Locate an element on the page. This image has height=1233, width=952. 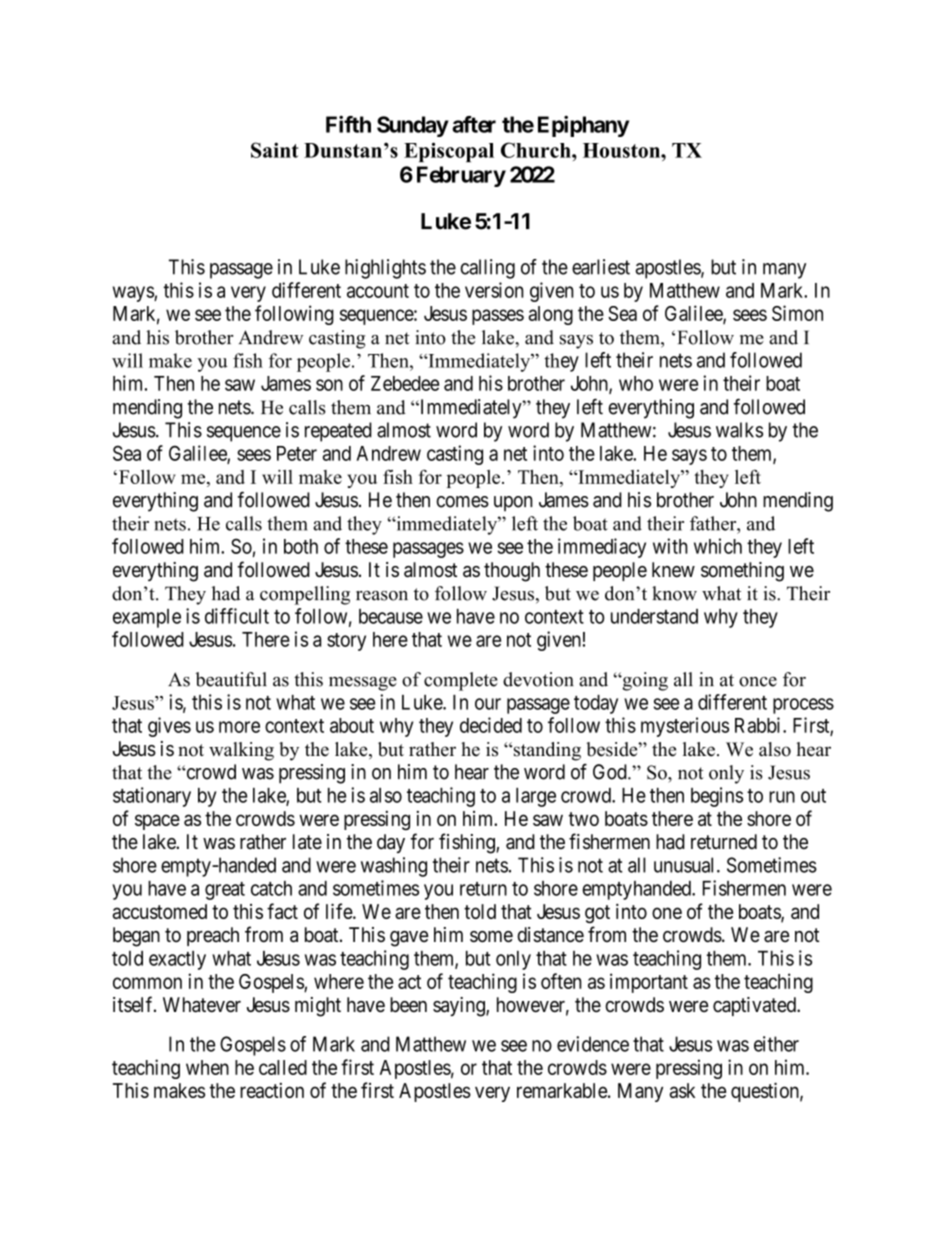
Saint is located at coordinates (274, 150).
